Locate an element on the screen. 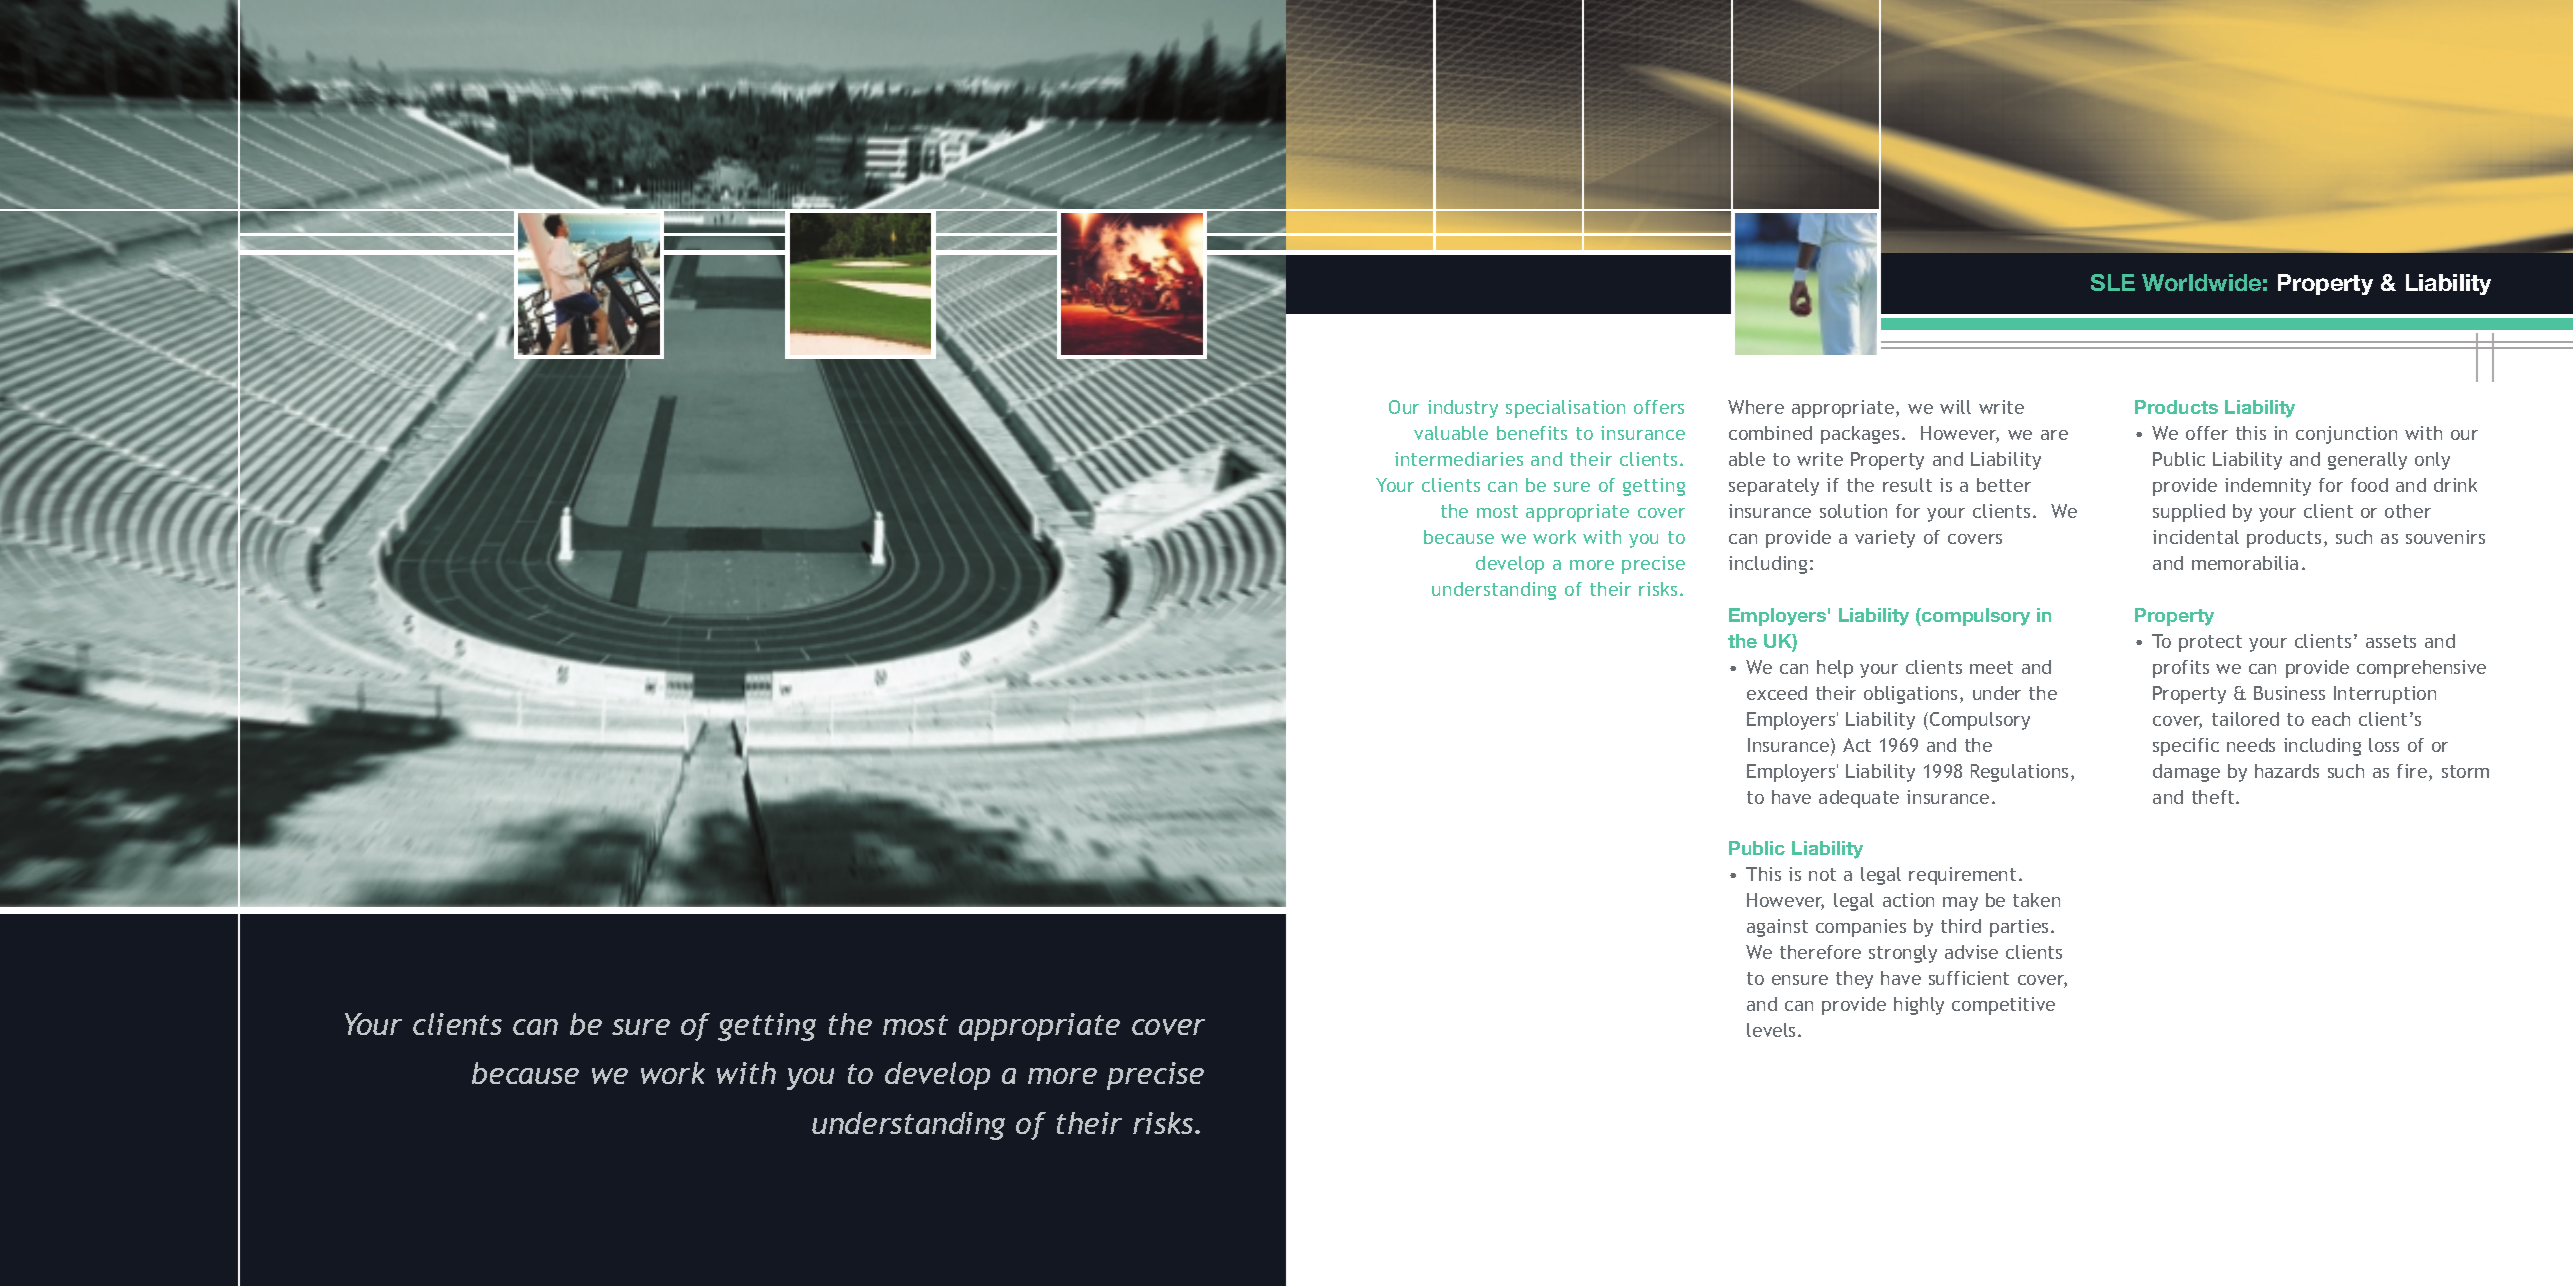 The width and height of the screenshot is (2573, 1286). levels is located at coordinates (1773, 1030).
